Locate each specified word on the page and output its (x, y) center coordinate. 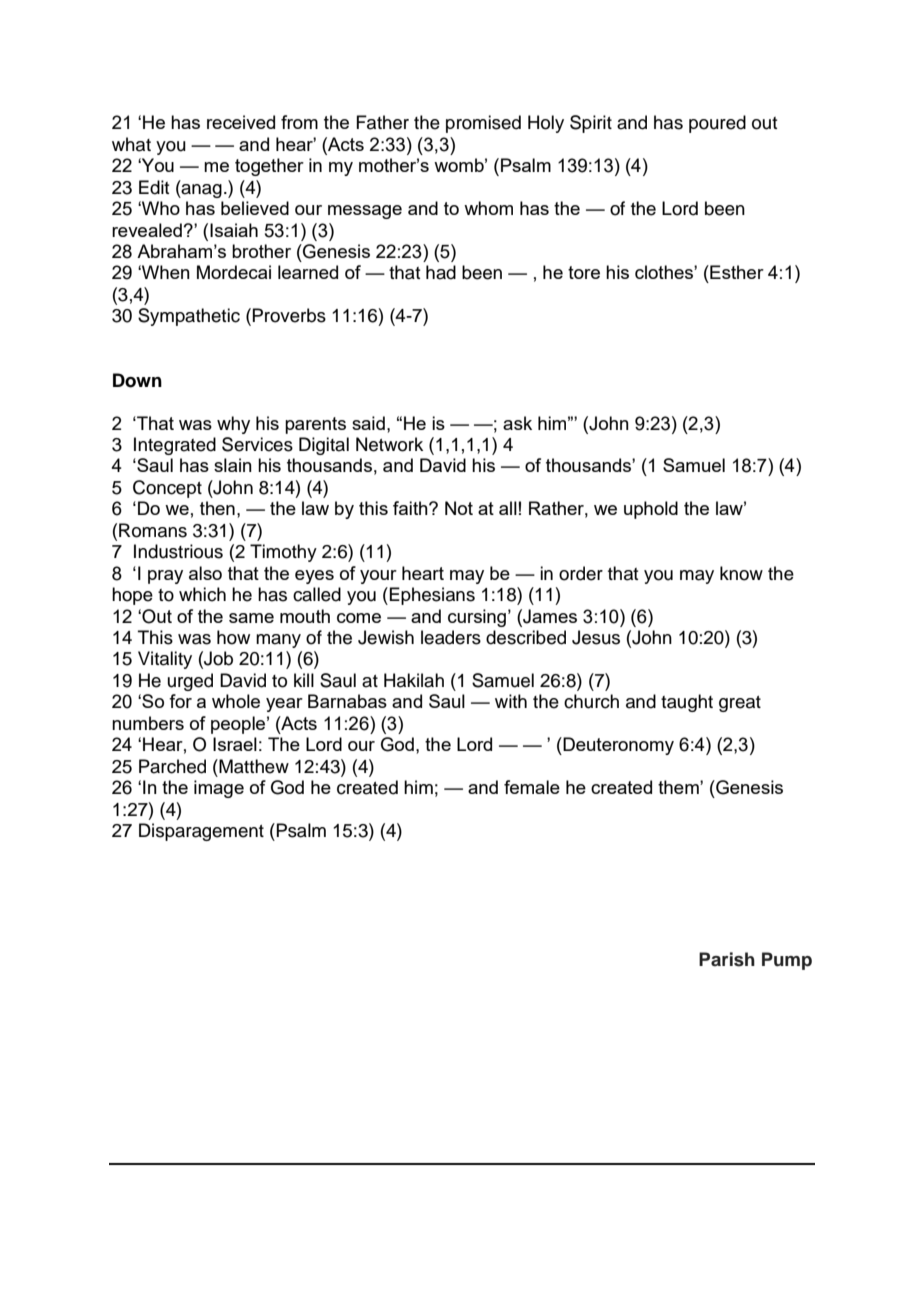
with (511, 701)
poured (717, 124)
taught (687, 703)
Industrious (178, 551)
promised (483, 124)
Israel (235, 744)
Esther (736, 272)
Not (459, 508)
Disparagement (201, 832)
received (241, 122)
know (741, 573)
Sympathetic (189, 317)
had (441, 272)
